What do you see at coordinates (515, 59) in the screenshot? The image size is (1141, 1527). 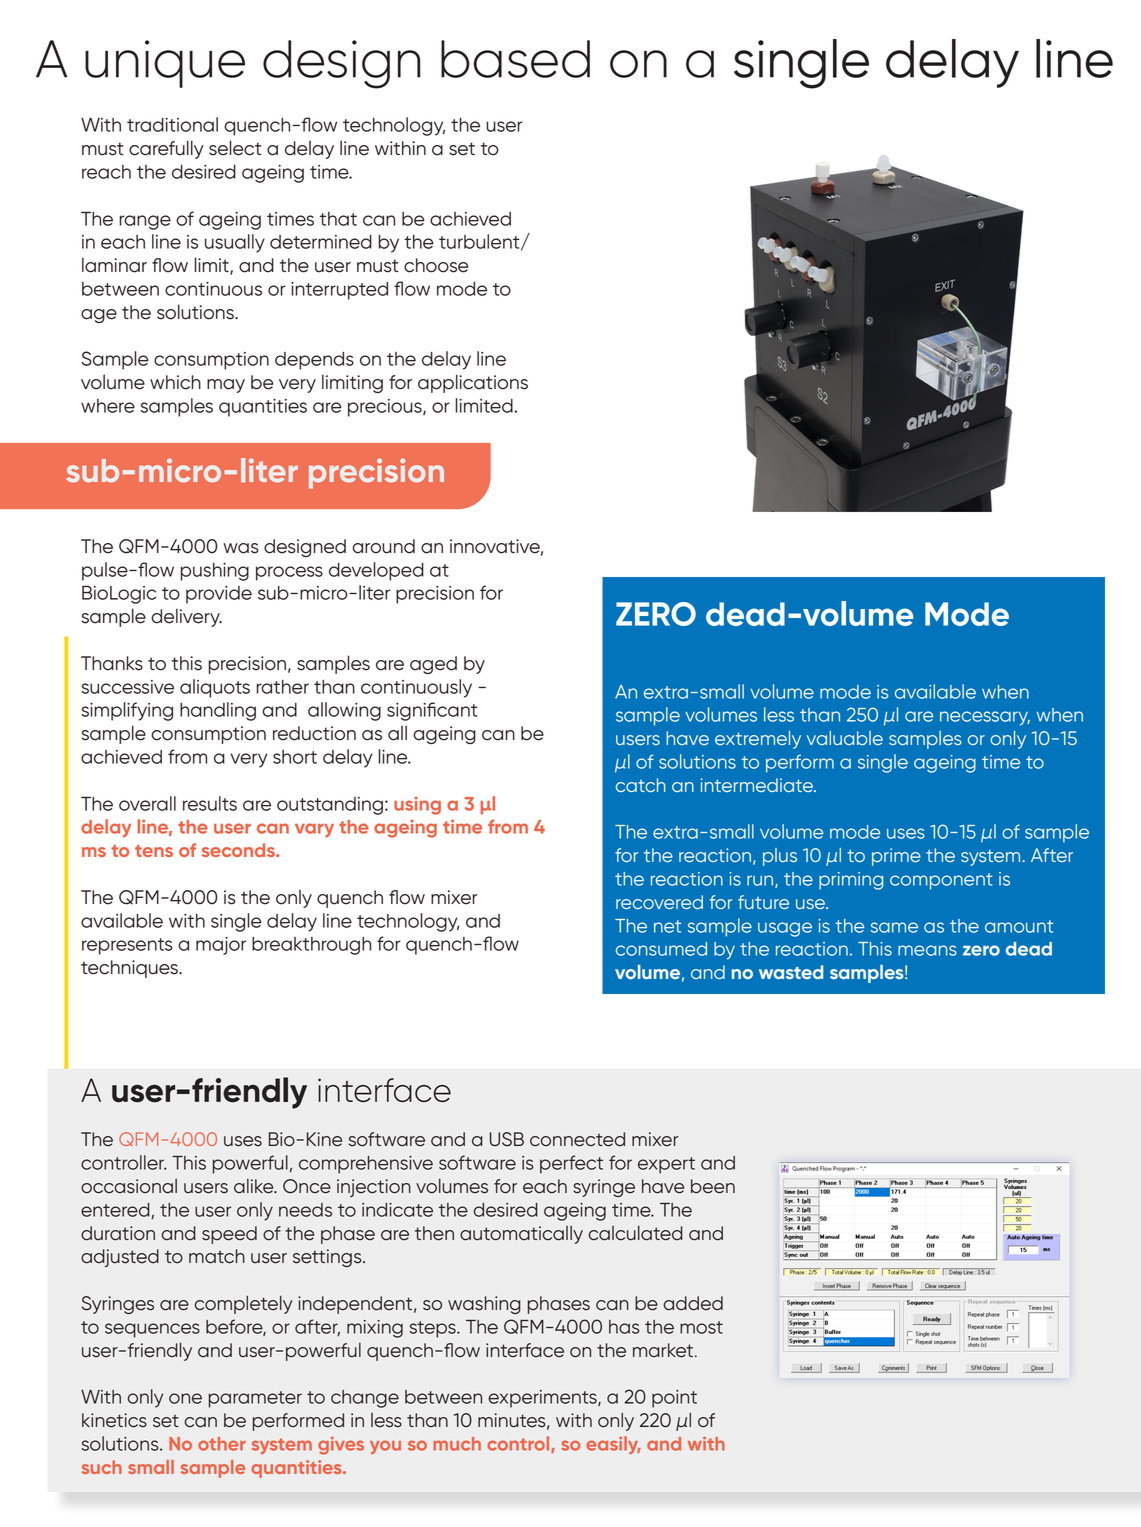 I see `based` at bounding box center [515, 59].
